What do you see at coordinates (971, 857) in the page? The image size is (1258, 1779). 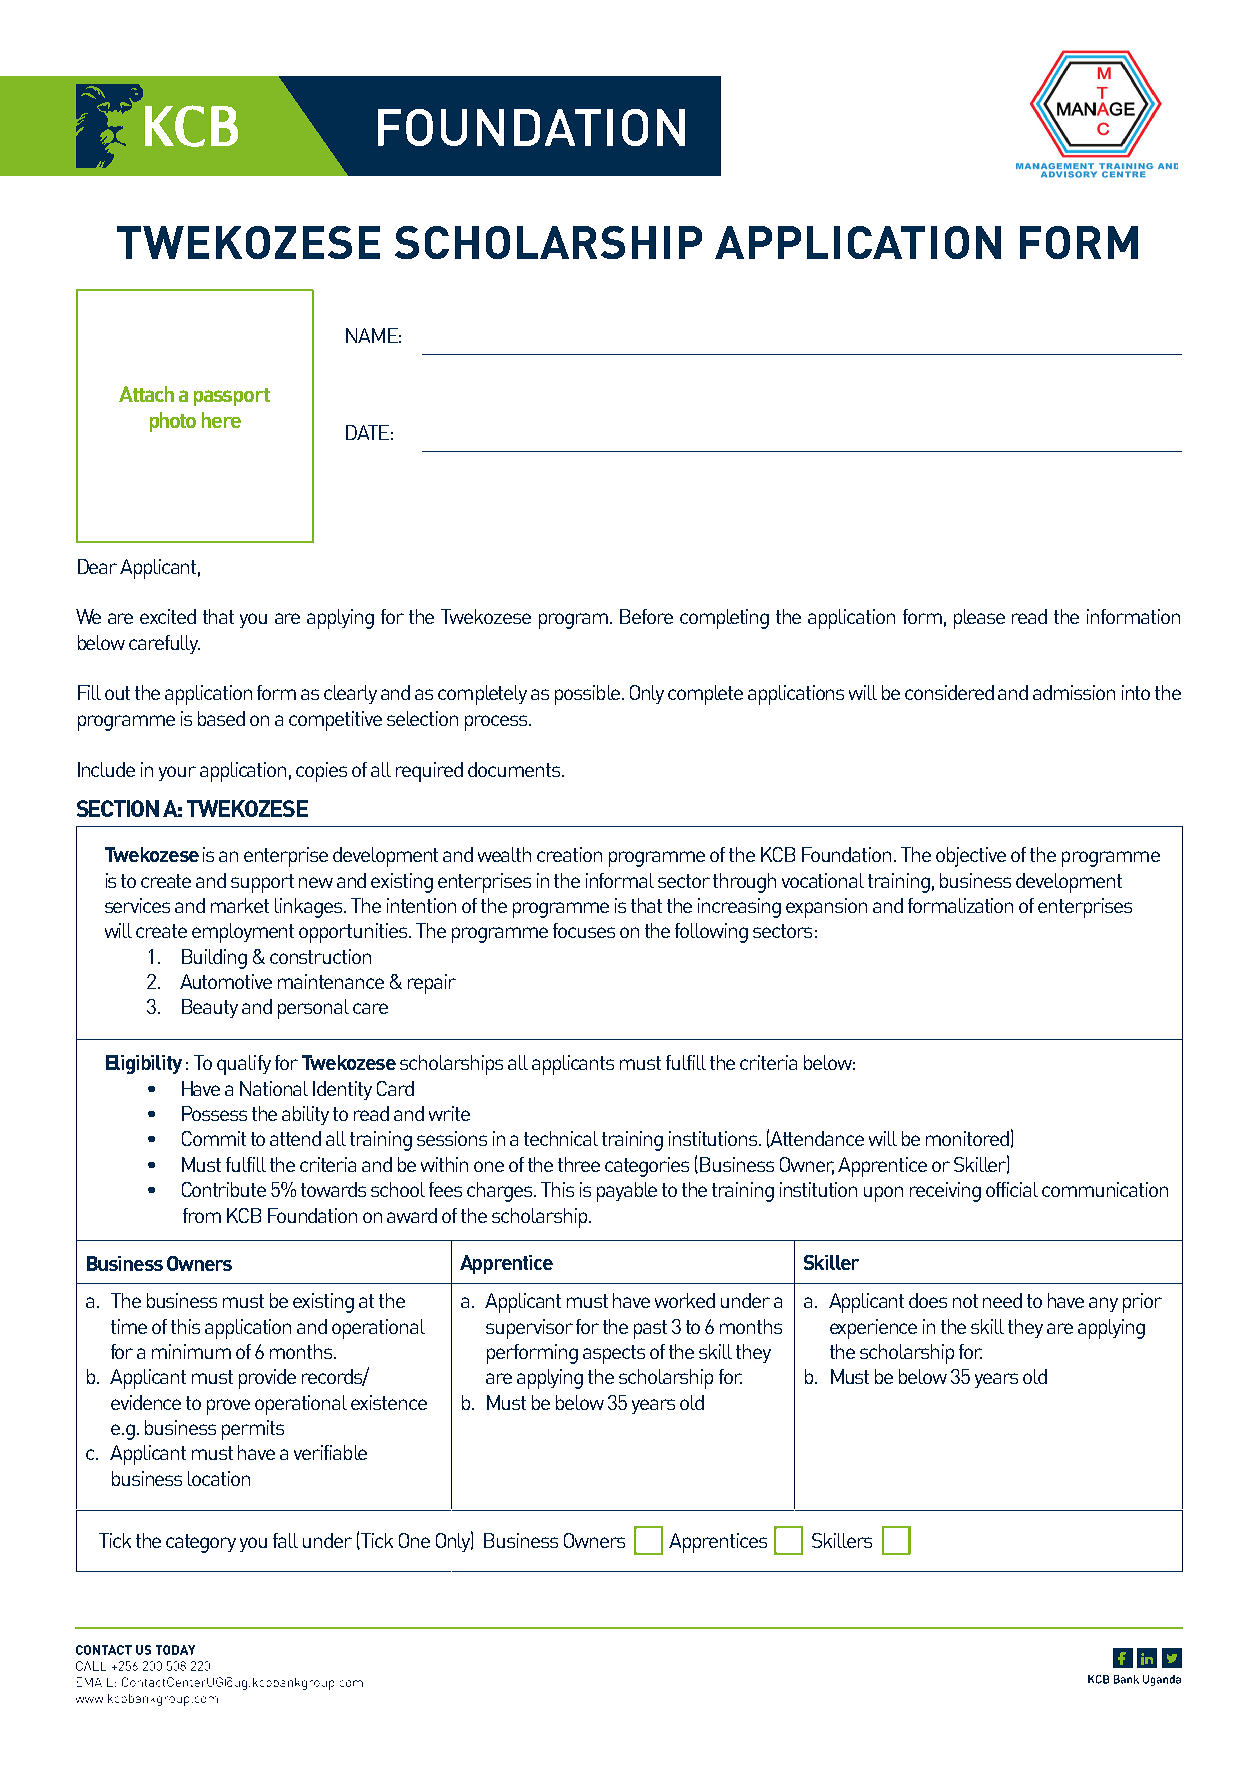 I see `objective` at bounding box center [971, 857].
